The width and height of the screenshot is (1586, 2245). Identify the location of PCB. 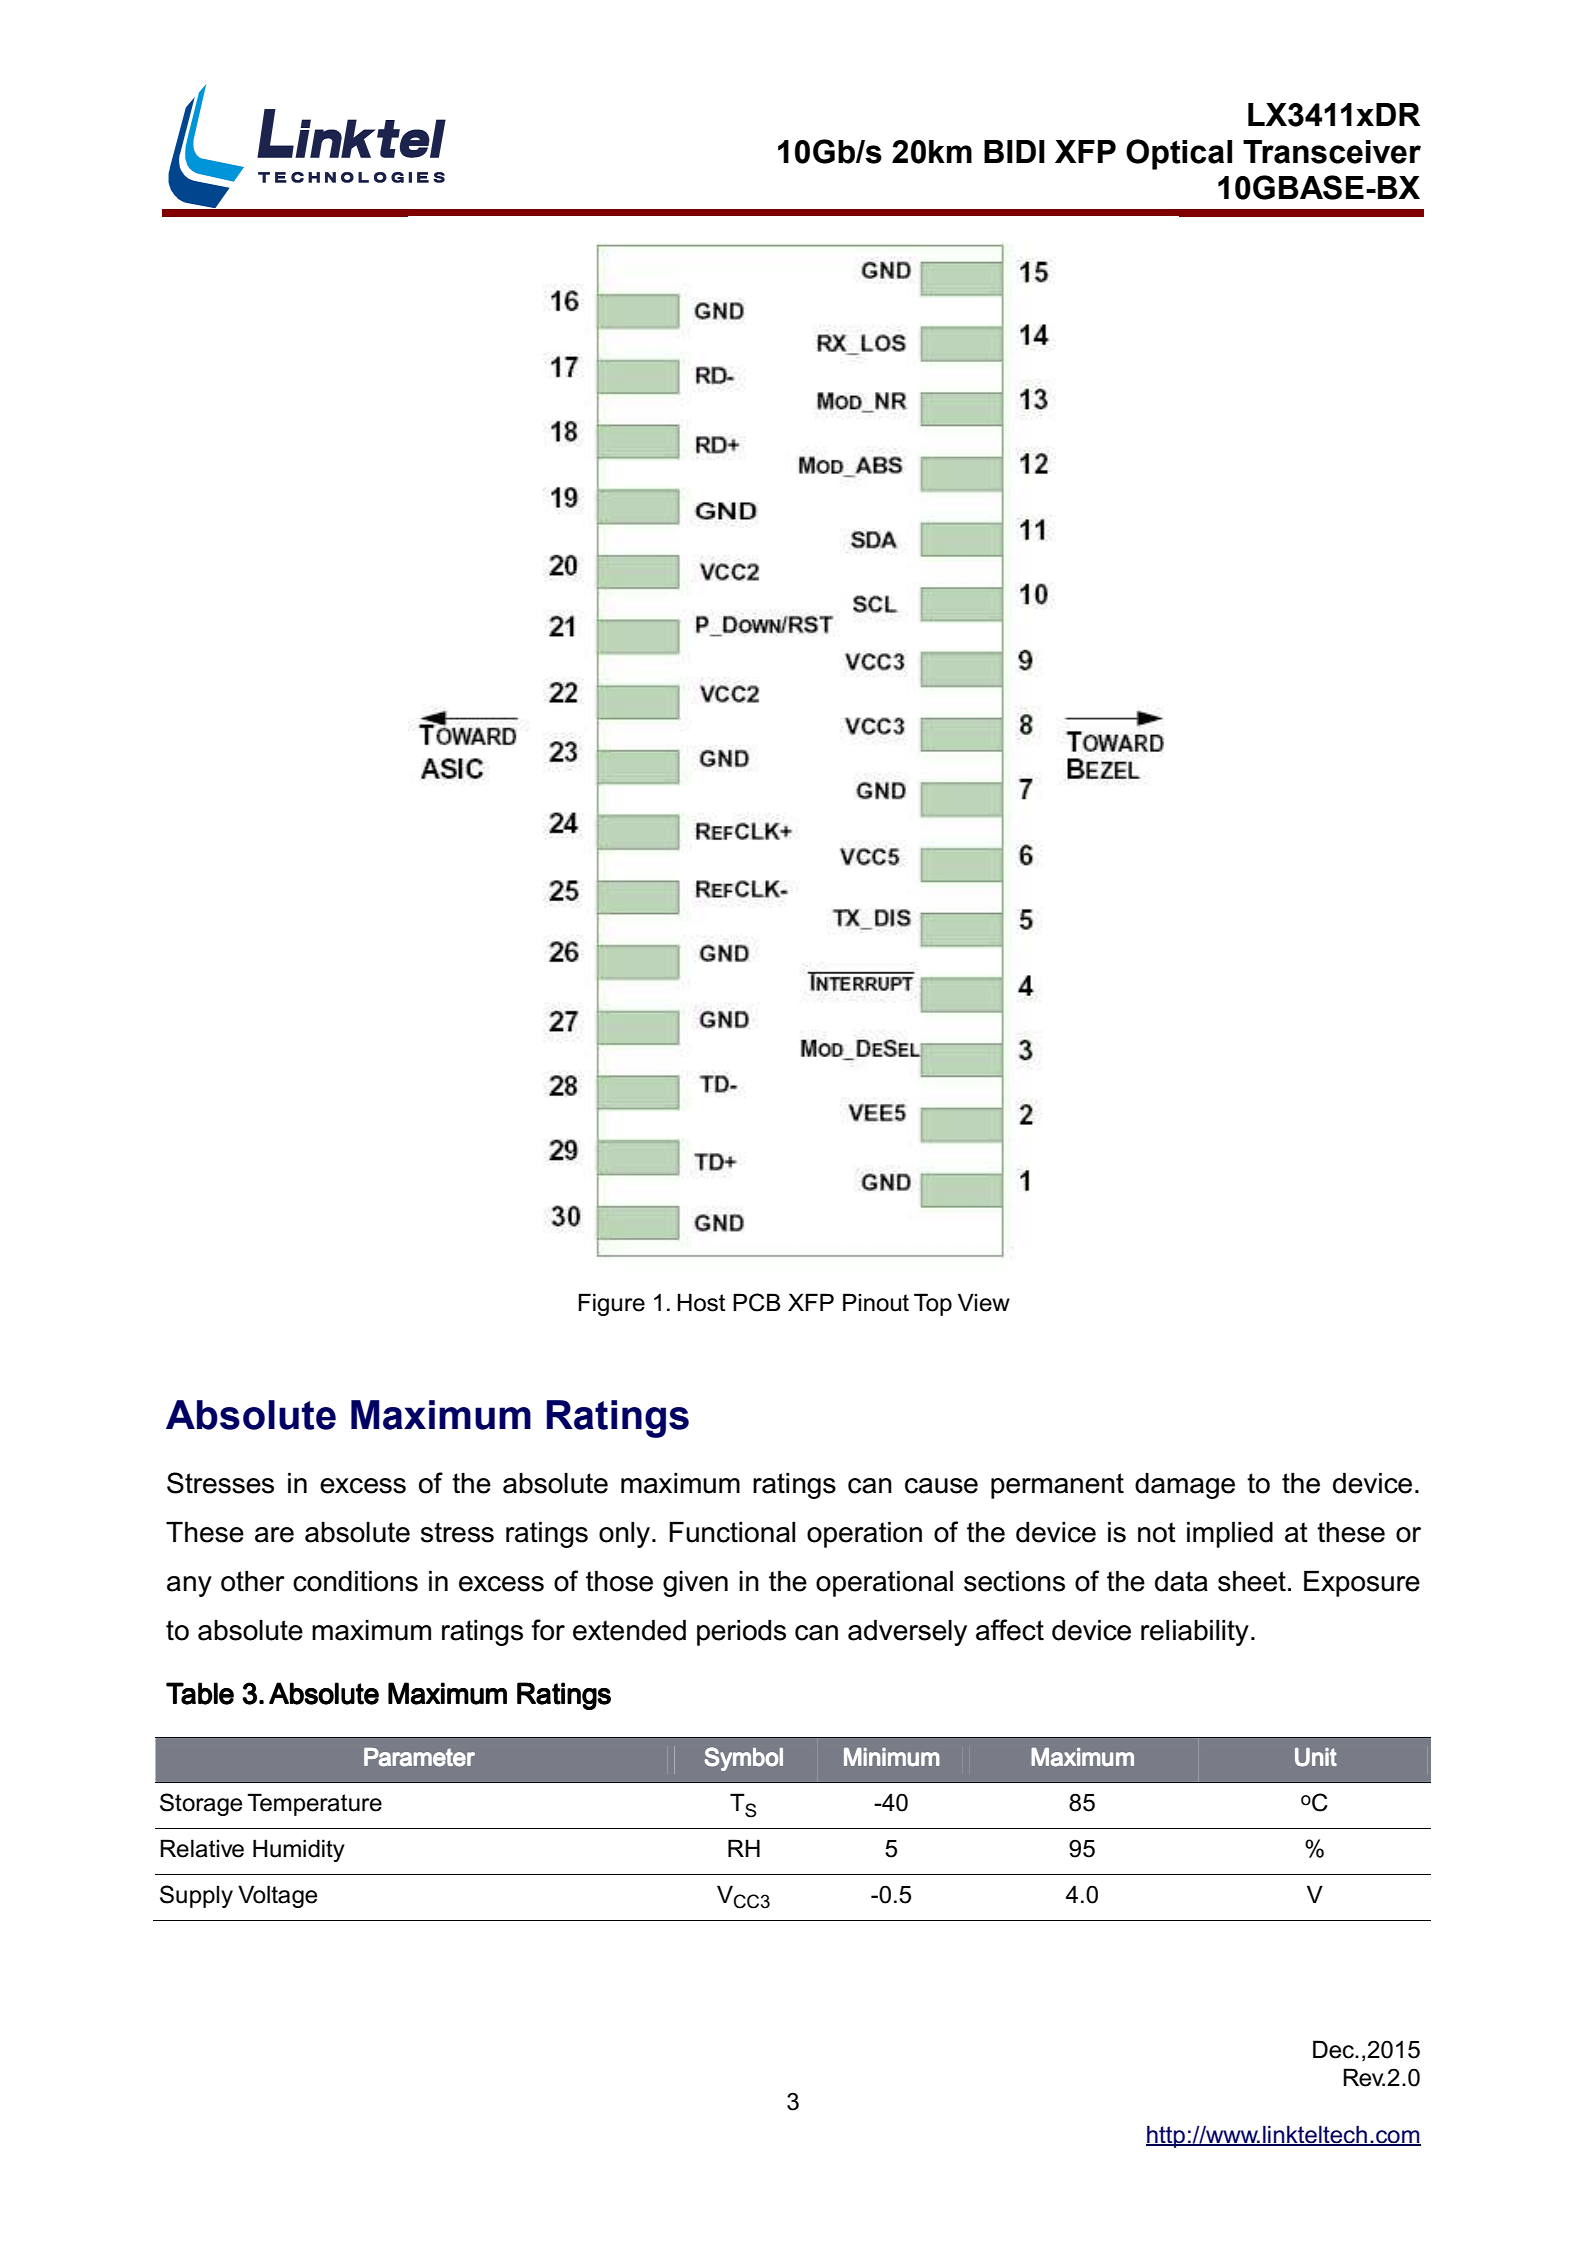
(756, 1302).
